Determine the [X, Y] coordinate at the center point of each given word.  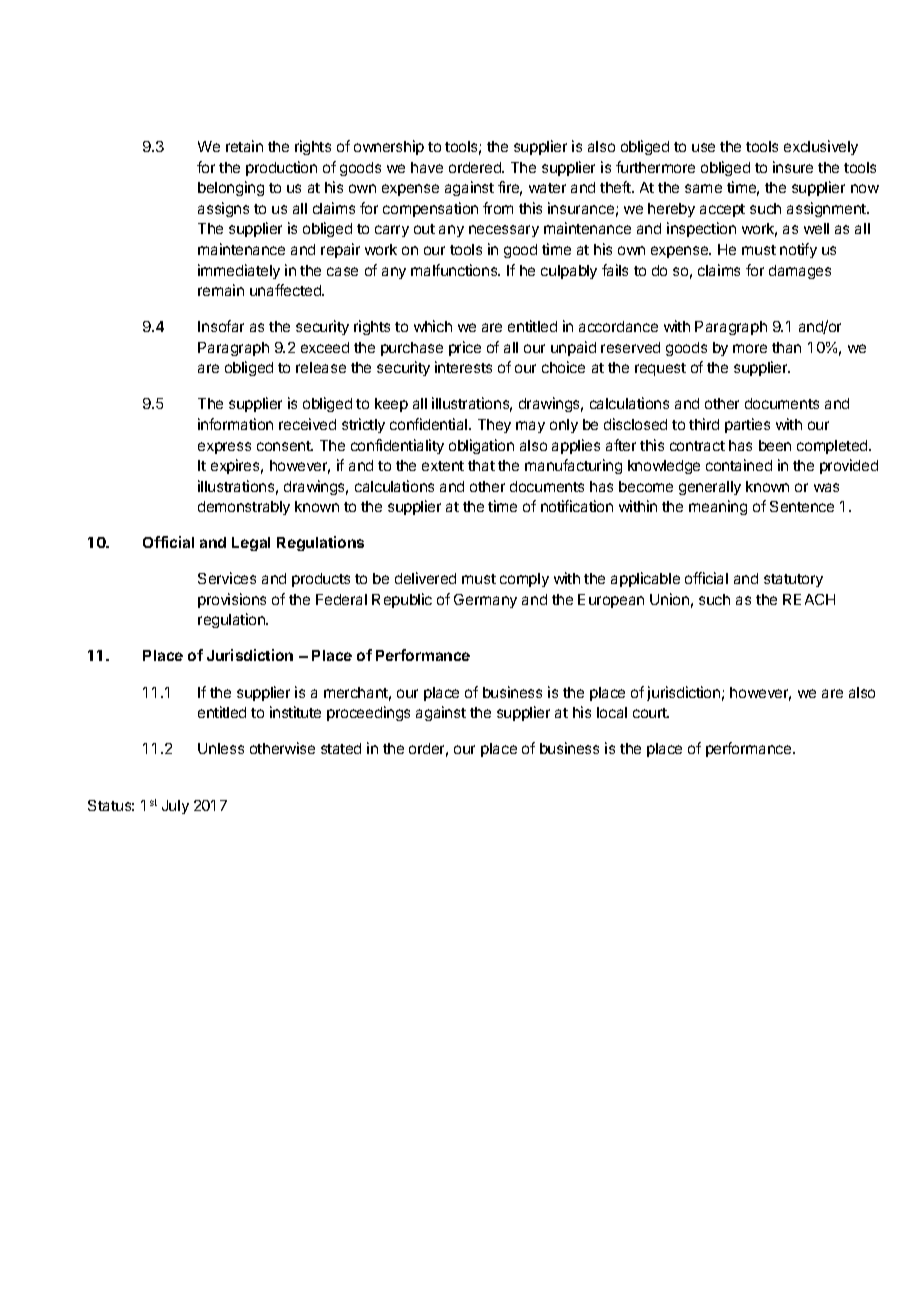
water [547, 188]
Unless [221, 748]
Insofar [221, 326]
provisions [232, 600]
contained [739, 465]
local [612, 712]
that [481, 465]
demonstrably [244, 508]
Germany [485, 601]
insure [793, 167]
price [465, 348]
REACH [809, 599]
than [786, 347]
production [281, 168]
